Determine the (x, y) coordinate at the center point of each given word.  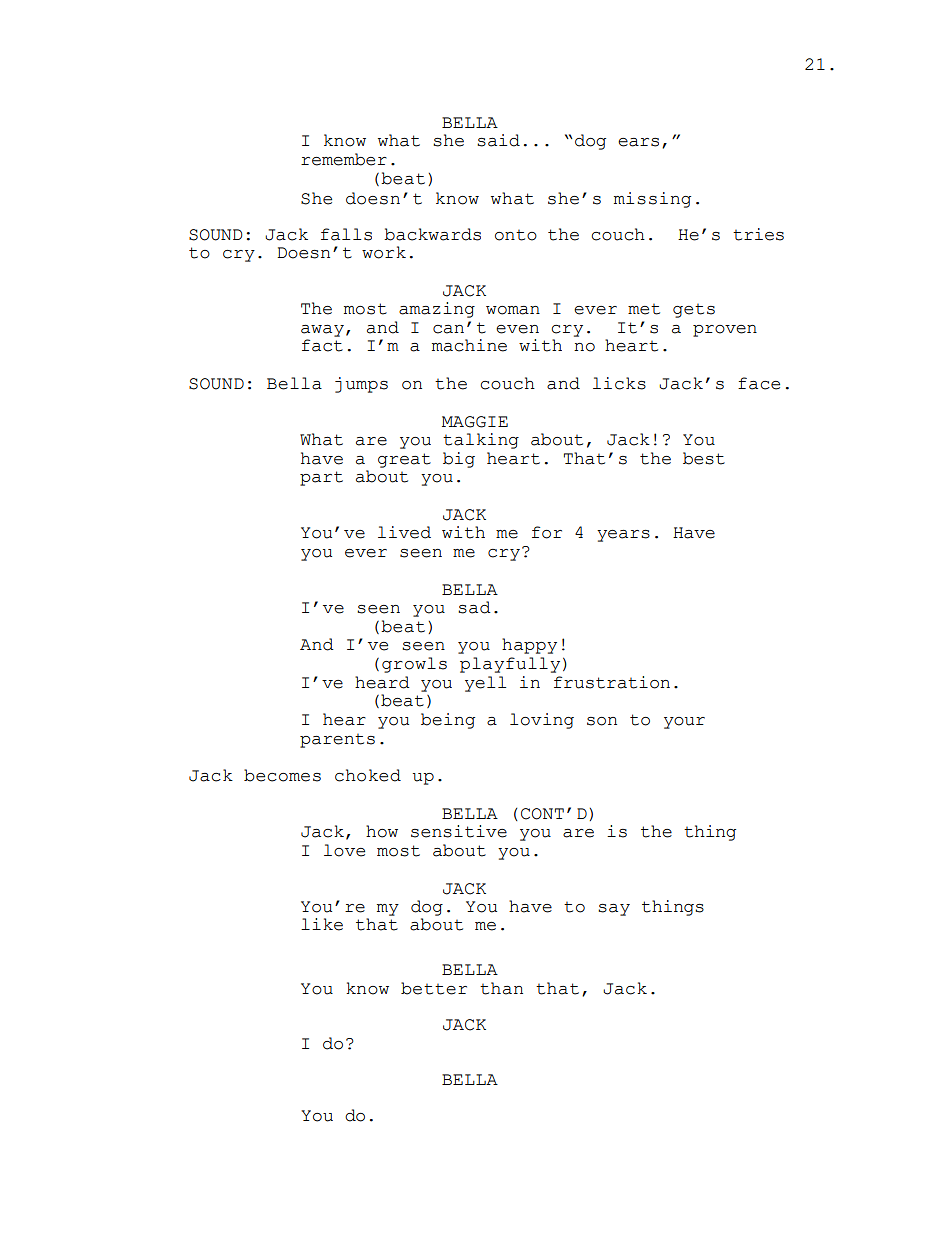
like (322, 924)
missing (652, 200)
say (614, 910)
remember (344, 159)
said (498, 140)
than (501, 988)
